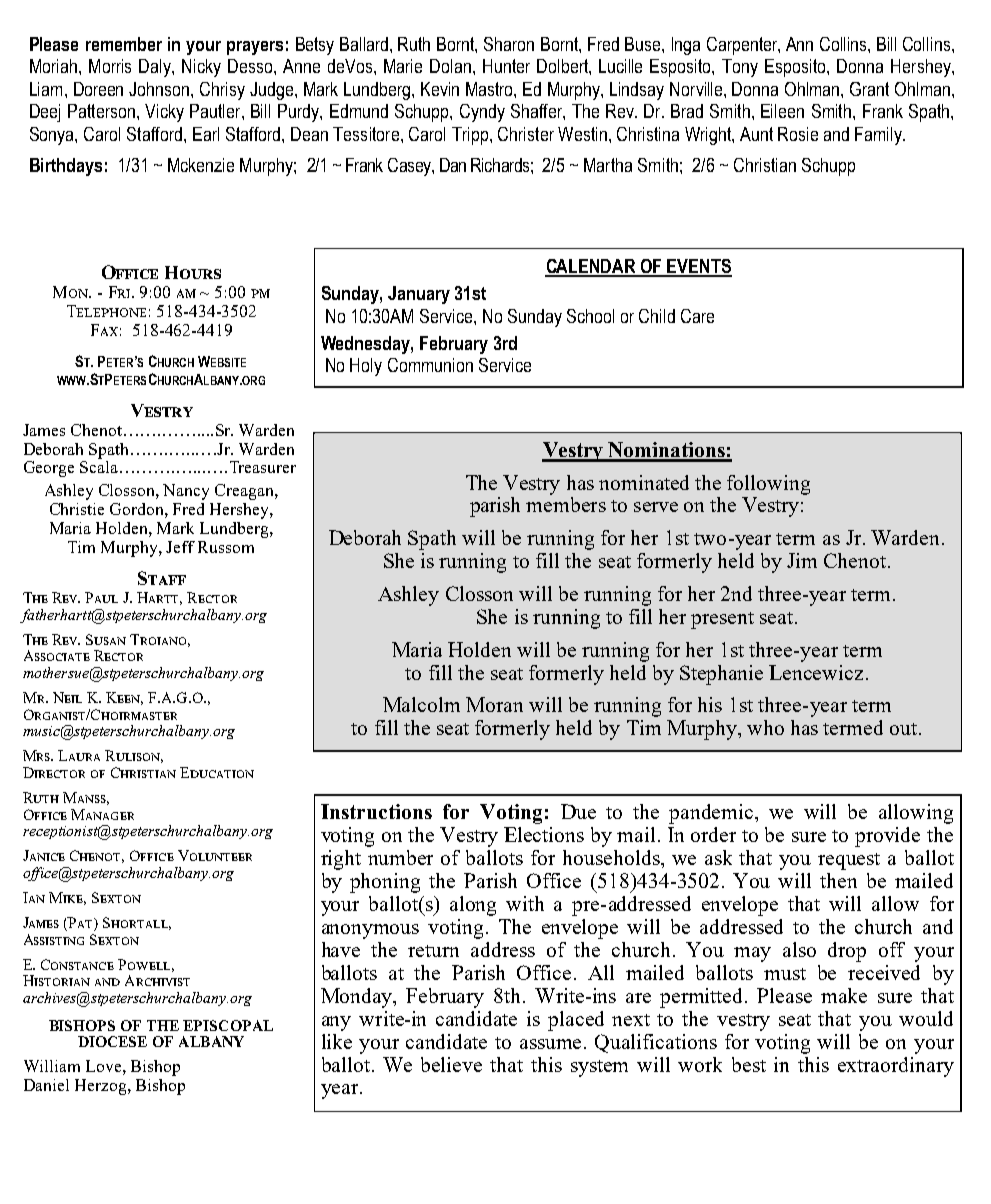 This document has width=991, height=1204. Describe the element at coordinates (506, 66) in the document. I see `Hunter` at that location.
